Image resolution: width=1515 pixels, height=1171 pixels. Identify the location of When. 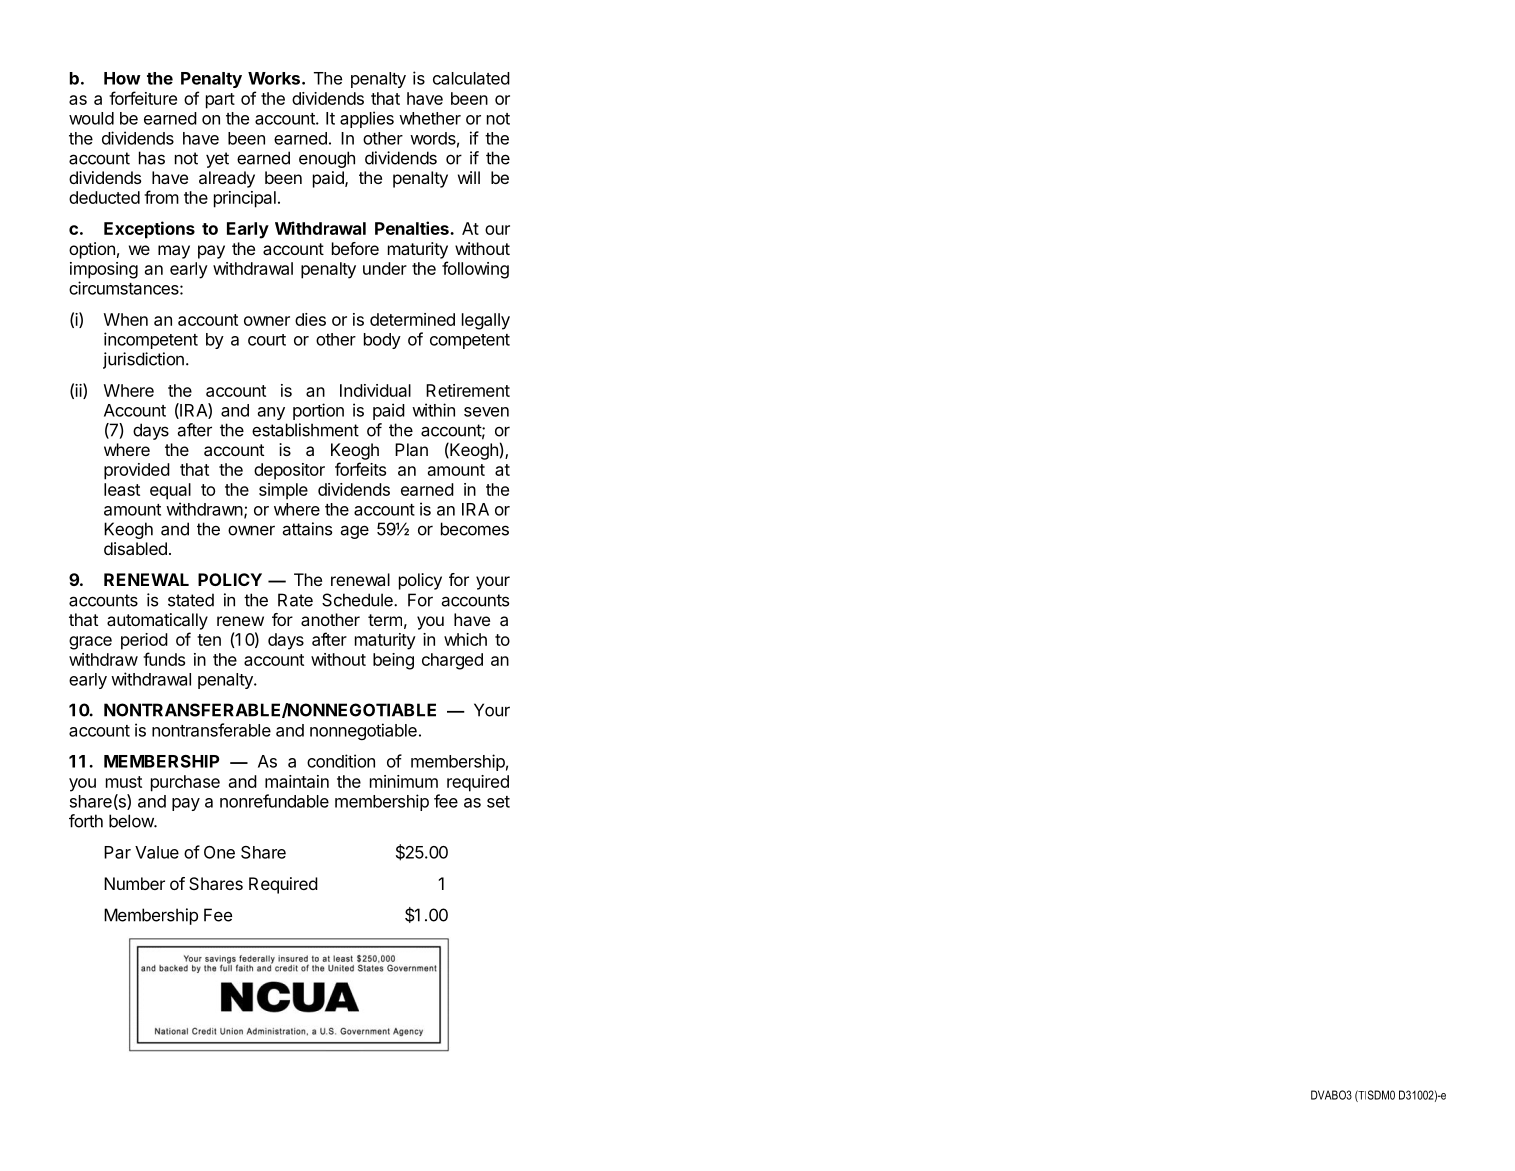
(126, 319).
